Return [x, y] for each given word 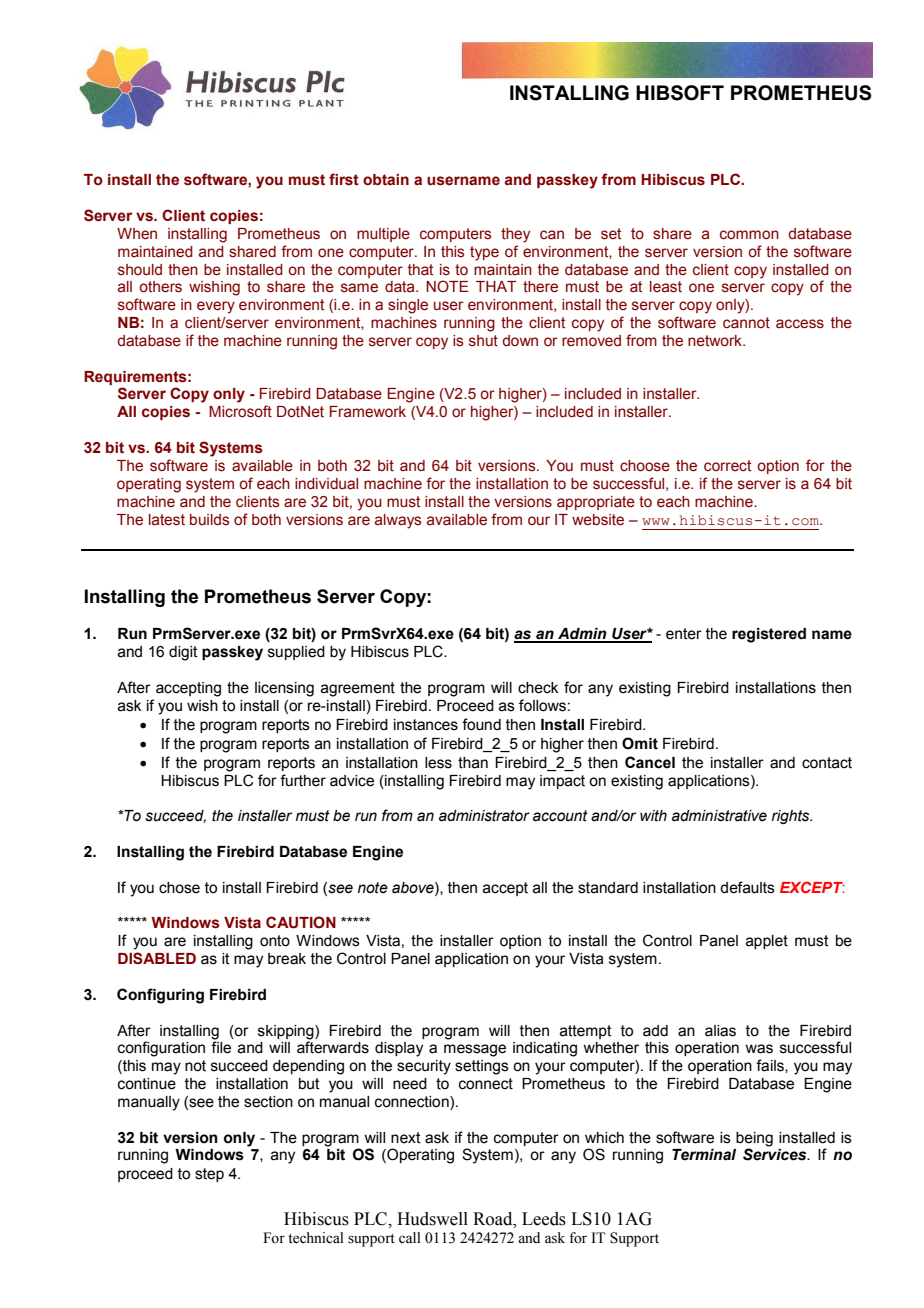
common [749, 235]
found [481, 724]
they [515, 235]
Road [494, 1219]
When [137, 234]
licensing [284, 689]
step [209, 1175]
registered [769, 635]
